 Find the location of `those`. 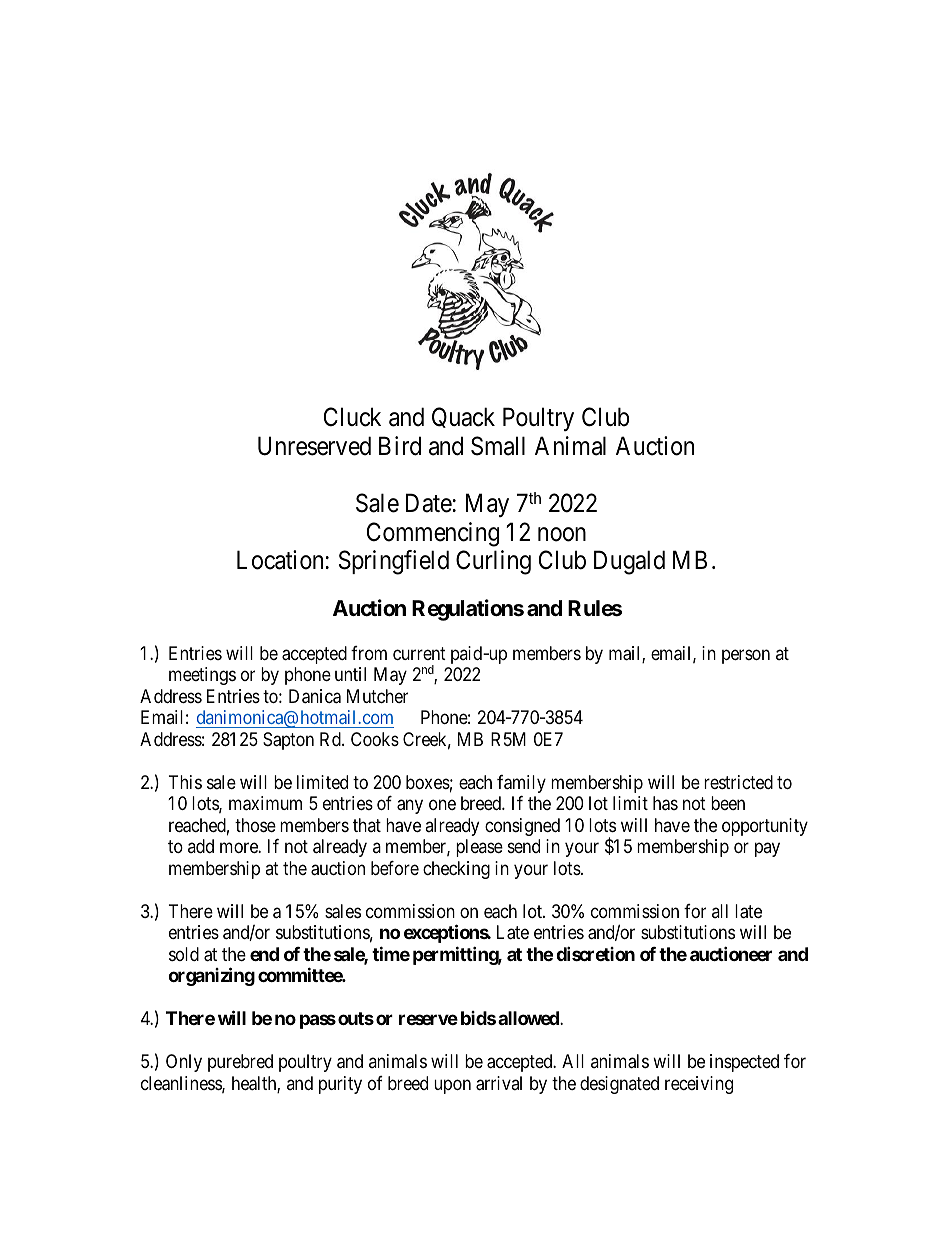

those is located at coordinates (255, 825).
